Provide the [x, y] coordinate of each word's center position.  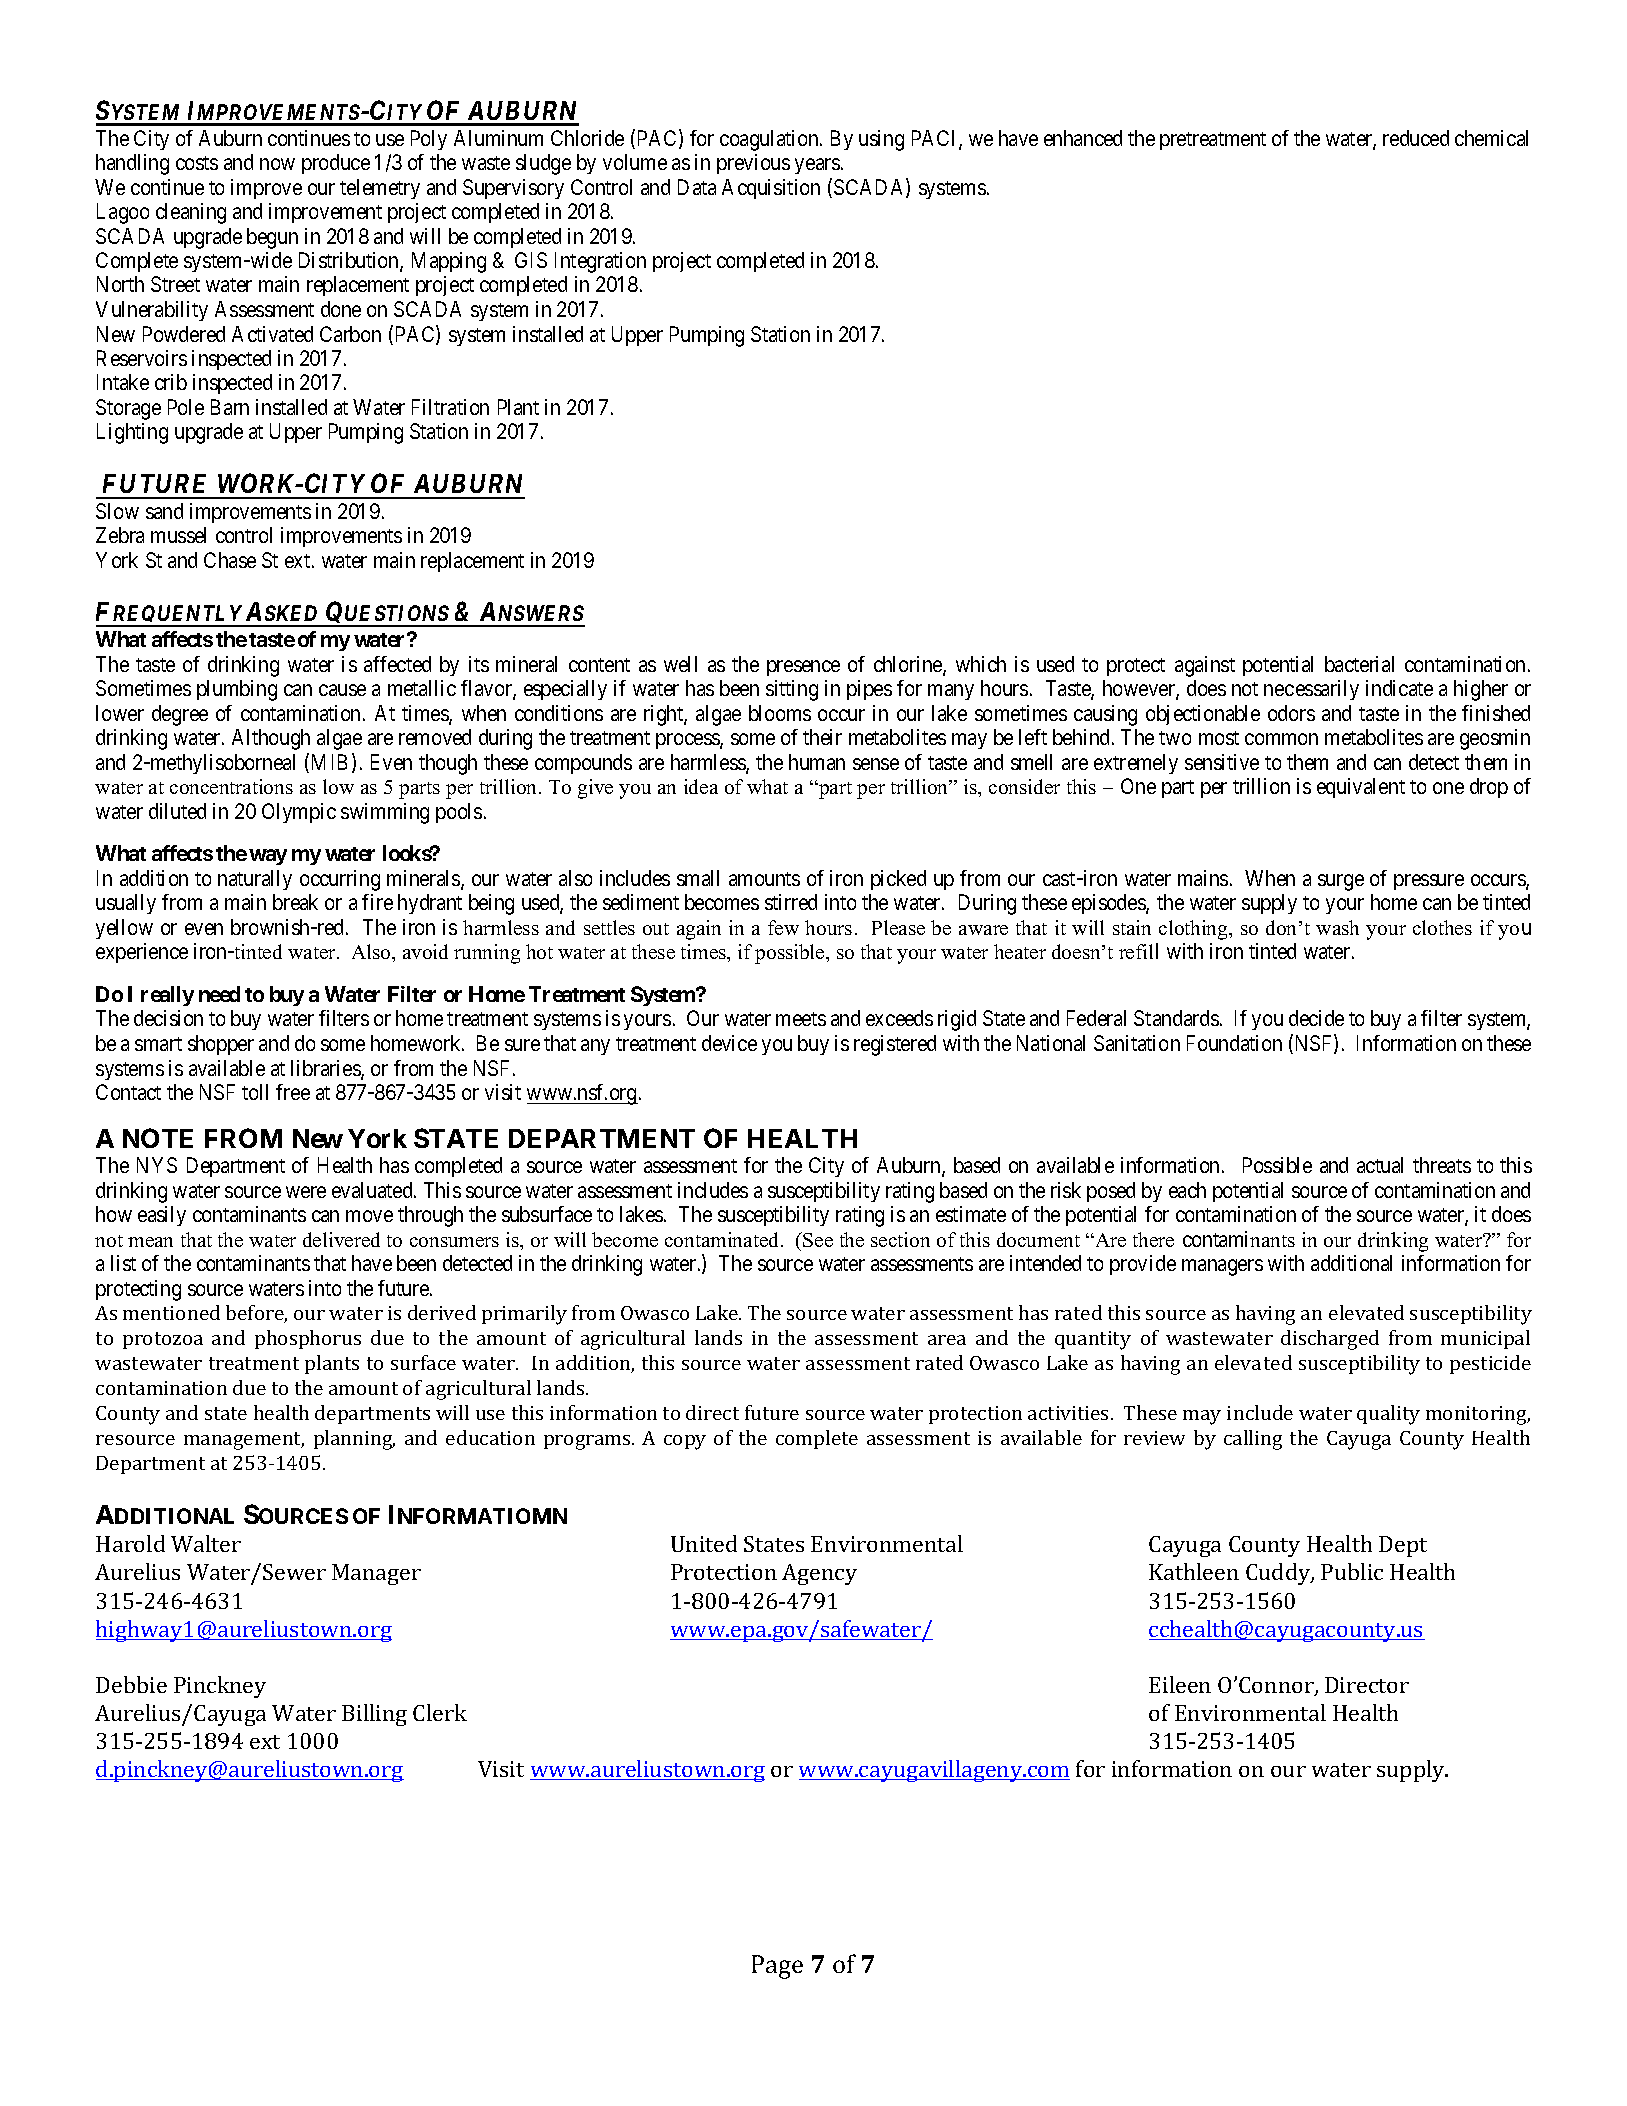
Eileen [1180, 1684]
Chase [230, 560]
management [244, 1441]
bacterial [1359, 664]
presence [803, 668]
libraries [326, 1069]
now [277, 164]
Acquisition [771, 189]
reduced [1416, 138]
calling [1253, 1440]
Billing [374, 1715]
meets [801, 1019]
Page [777, 1967]
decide [1316, 1018]
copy [685, 1442]
